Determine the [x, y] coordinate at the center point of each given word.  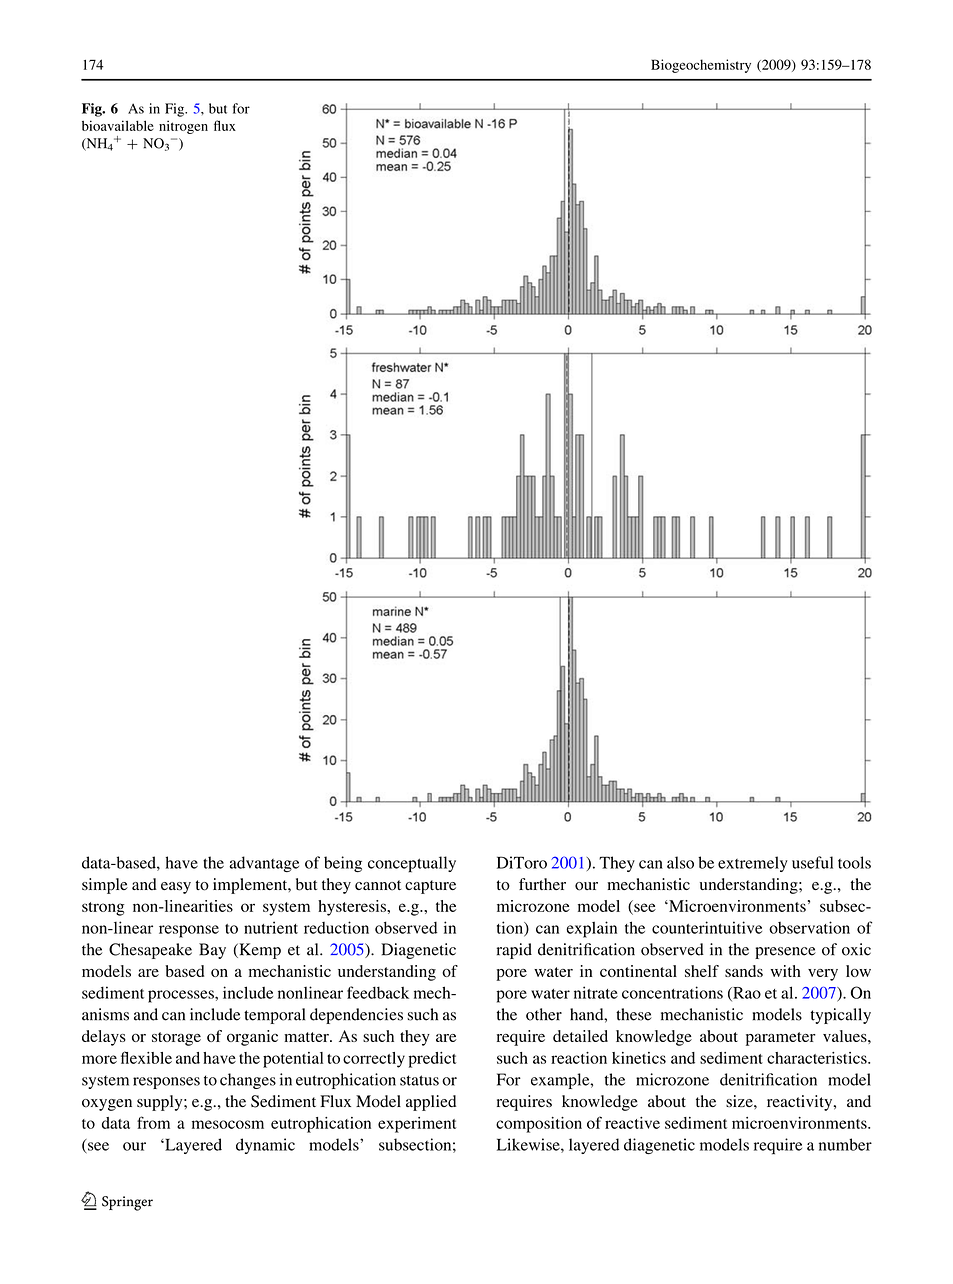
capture [430, 887]
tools [854, 862]
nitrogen [183, 127]
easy [176, 888]
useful [812, 862]
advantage [264, 864]
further [542, 884]
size [740, 1101]
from [153, 1122]
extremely [753, 864]
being [343, 864]
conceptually [412, 864]
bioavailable [118, 125]
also [680, 862]
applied [431, 1103]
